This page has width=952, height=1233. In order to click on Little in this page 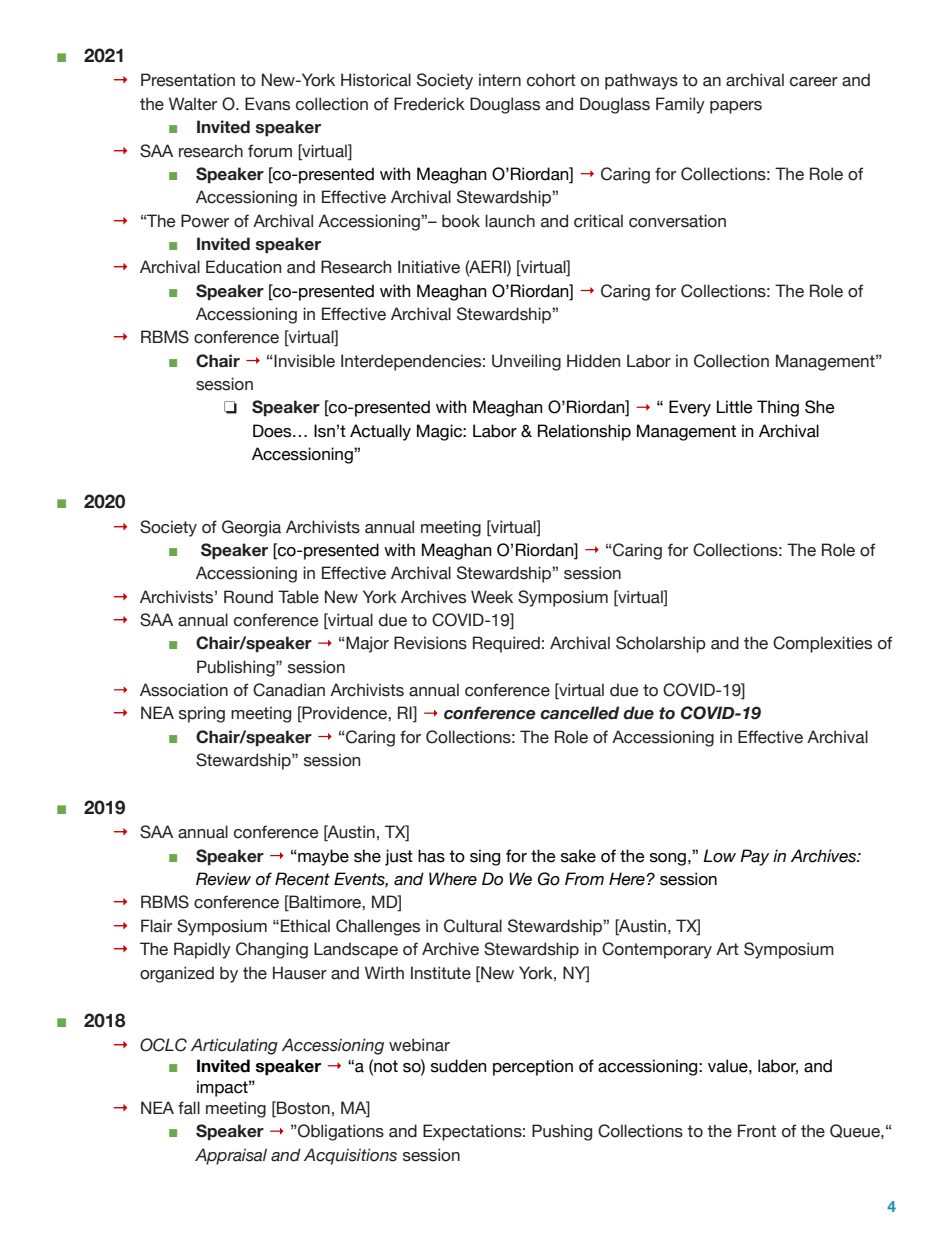, I will do `click(735, 407)`.
